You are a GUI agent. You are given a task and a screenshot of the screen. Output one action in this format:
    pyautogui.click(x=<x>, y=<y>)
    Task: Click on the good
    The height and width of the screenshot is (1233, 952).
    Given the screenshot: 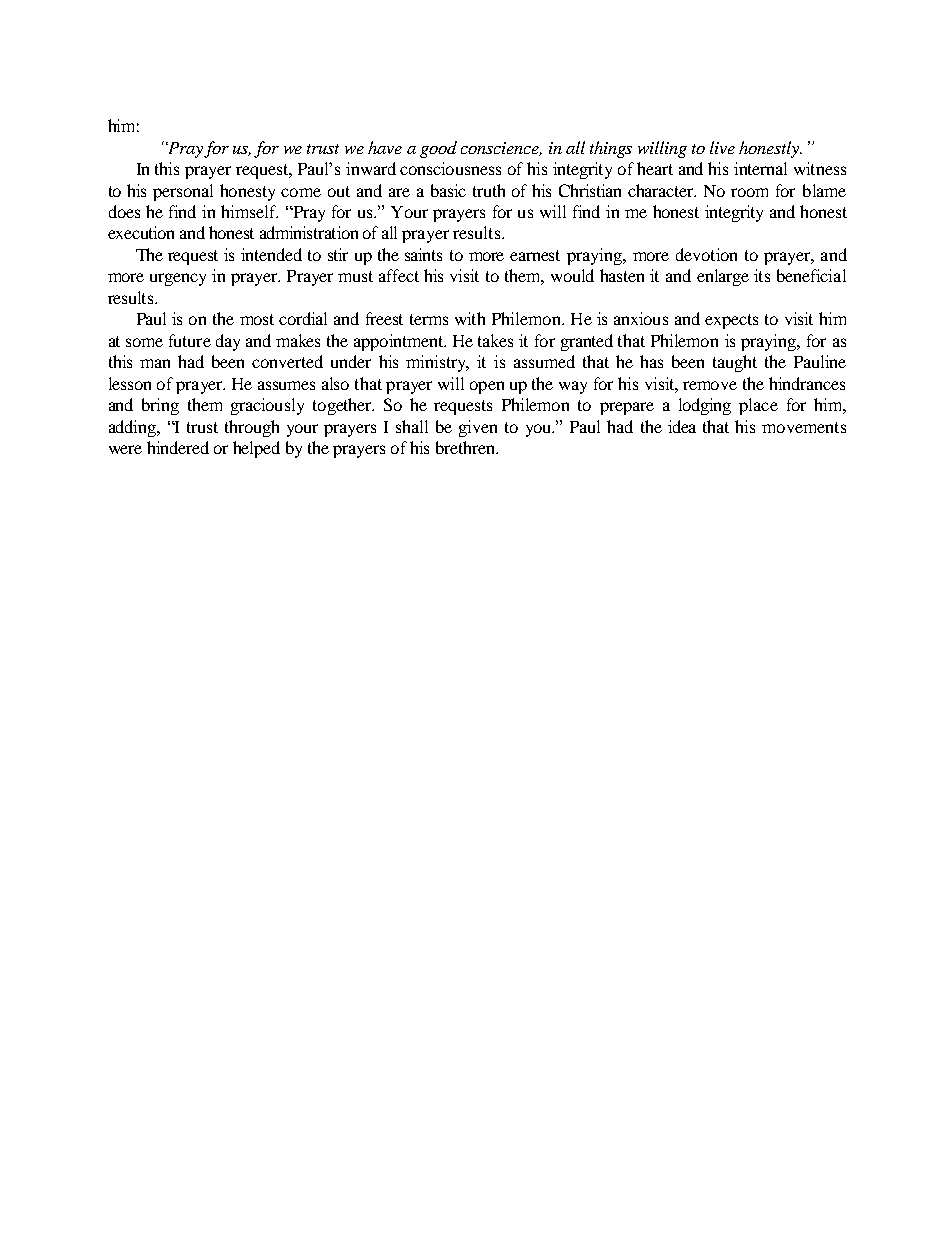 What is the action you would take?
    pyautogui.click(x=438, y=149)
